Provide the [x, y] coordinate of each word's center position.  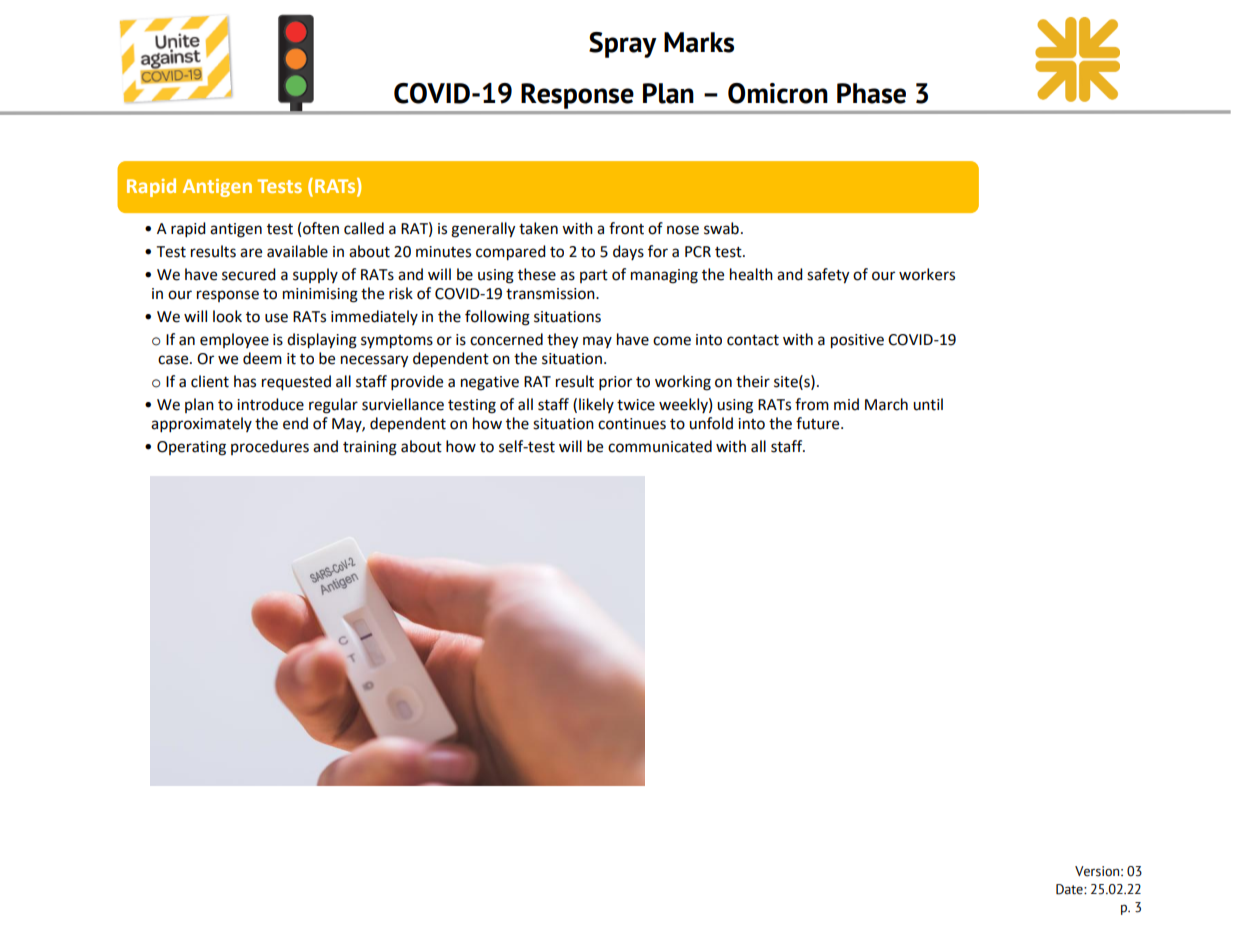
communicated [660, 446]
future [819, 423]
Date [1070, 889]
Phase [871, 93]
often [321, 228]
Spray [623, 45]
